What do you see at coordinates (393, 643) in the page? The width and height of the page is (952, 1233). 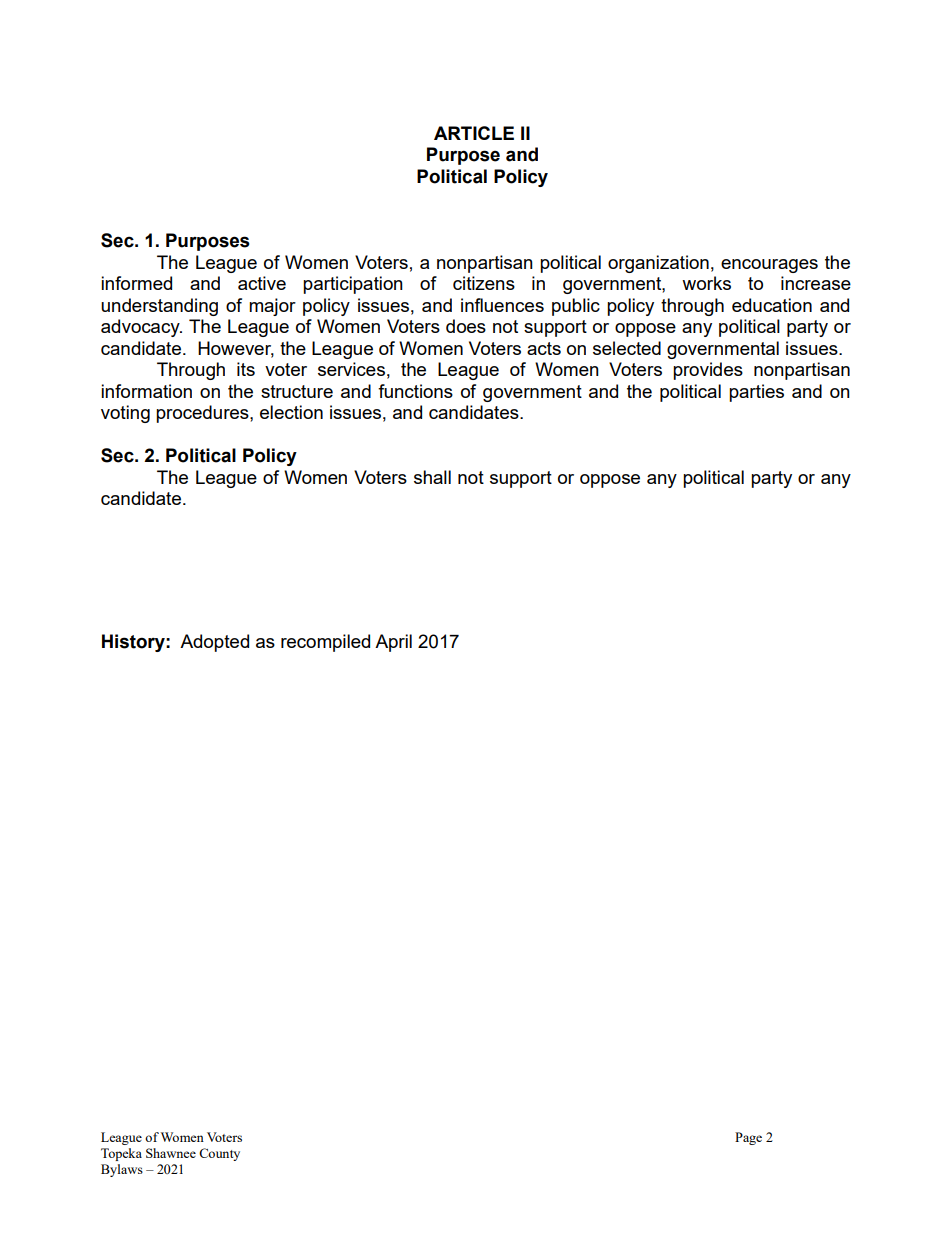 I see `April` at bounding box center [393, 643].
